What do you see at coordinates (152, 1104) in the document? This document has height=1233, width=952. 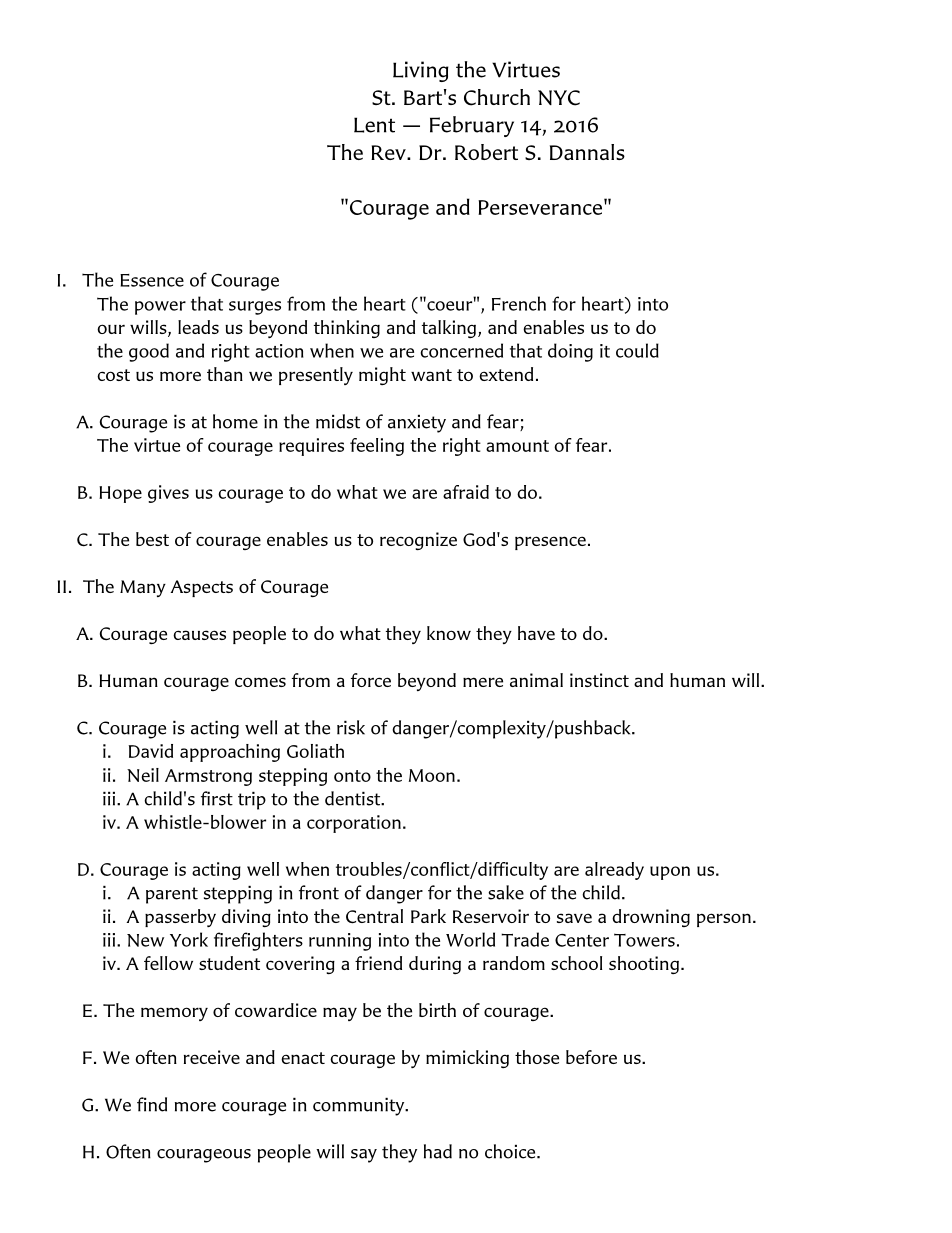 I see `find` at bounding box center [152, 1104].
